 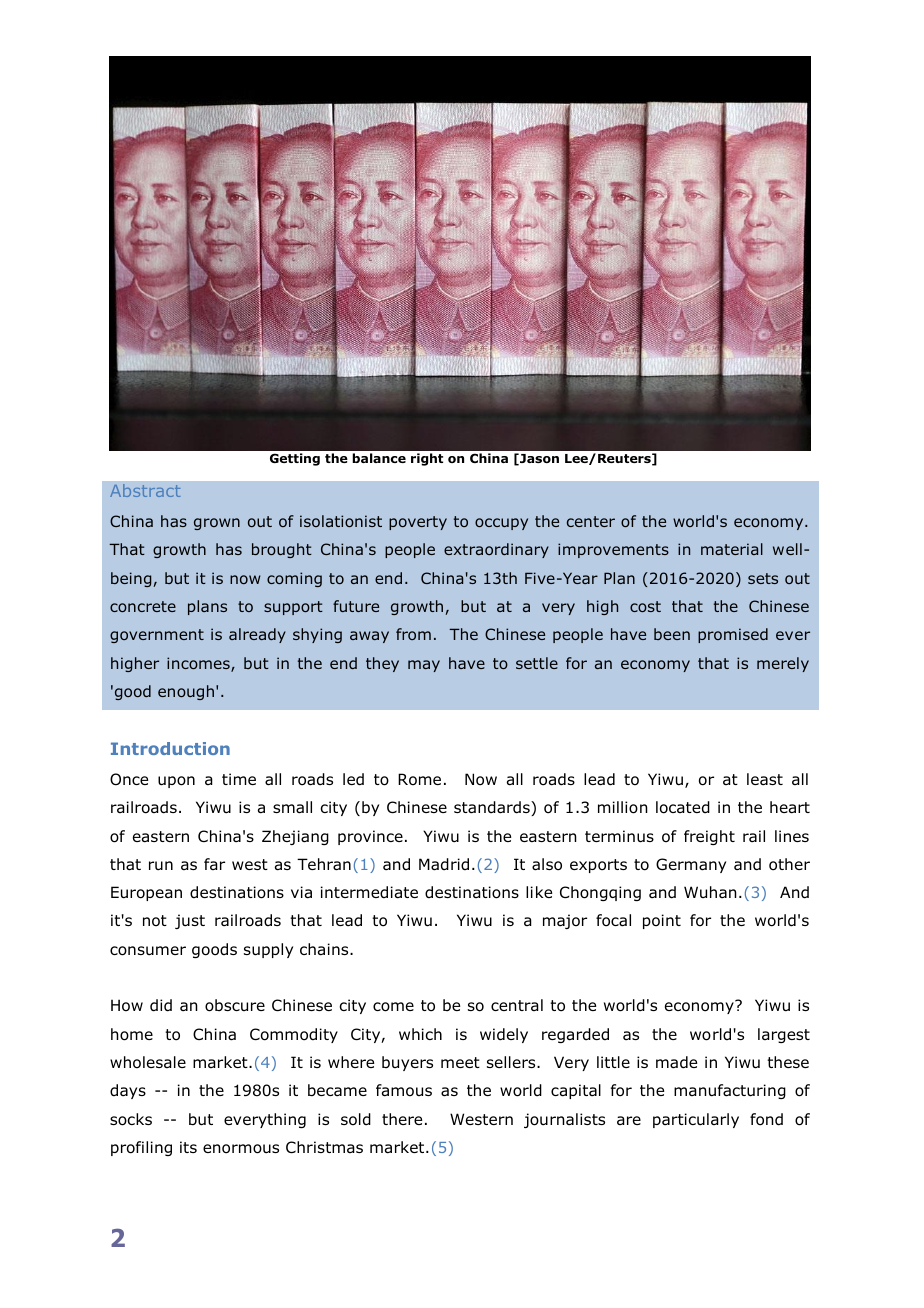 What do you see at coordinates (217, 524) in the page?
I see `grown` at bounding box center [217, 524].
